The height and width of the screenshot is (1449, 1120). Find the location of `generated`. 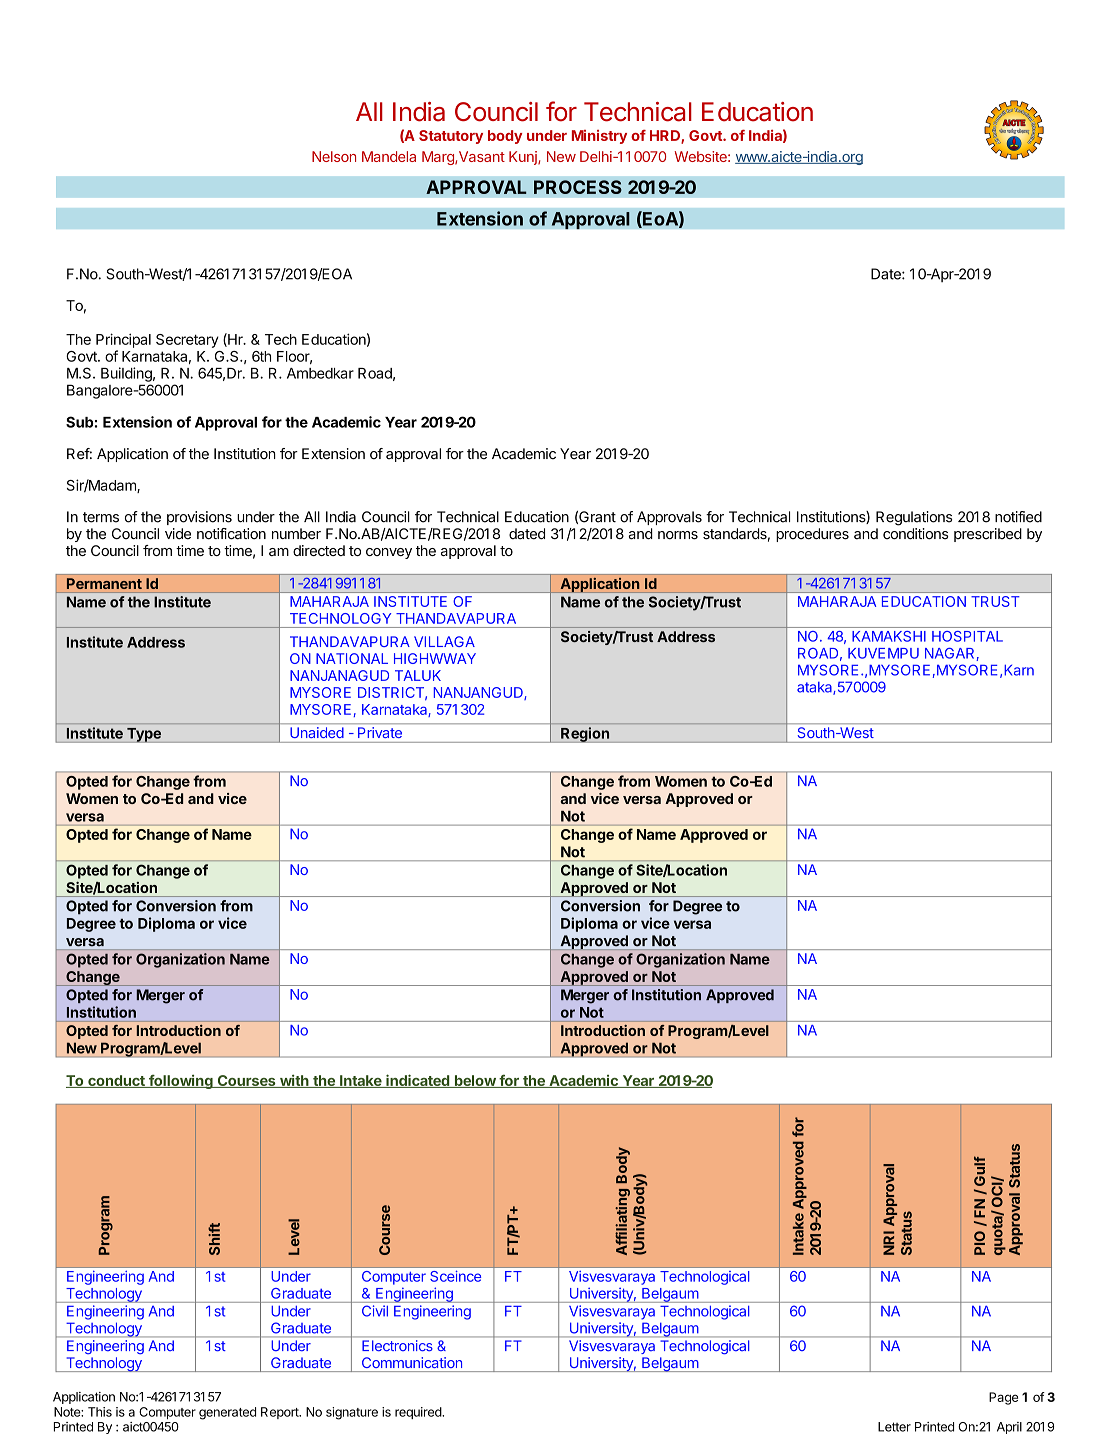

generated is located at coordinates (227, 1413).
